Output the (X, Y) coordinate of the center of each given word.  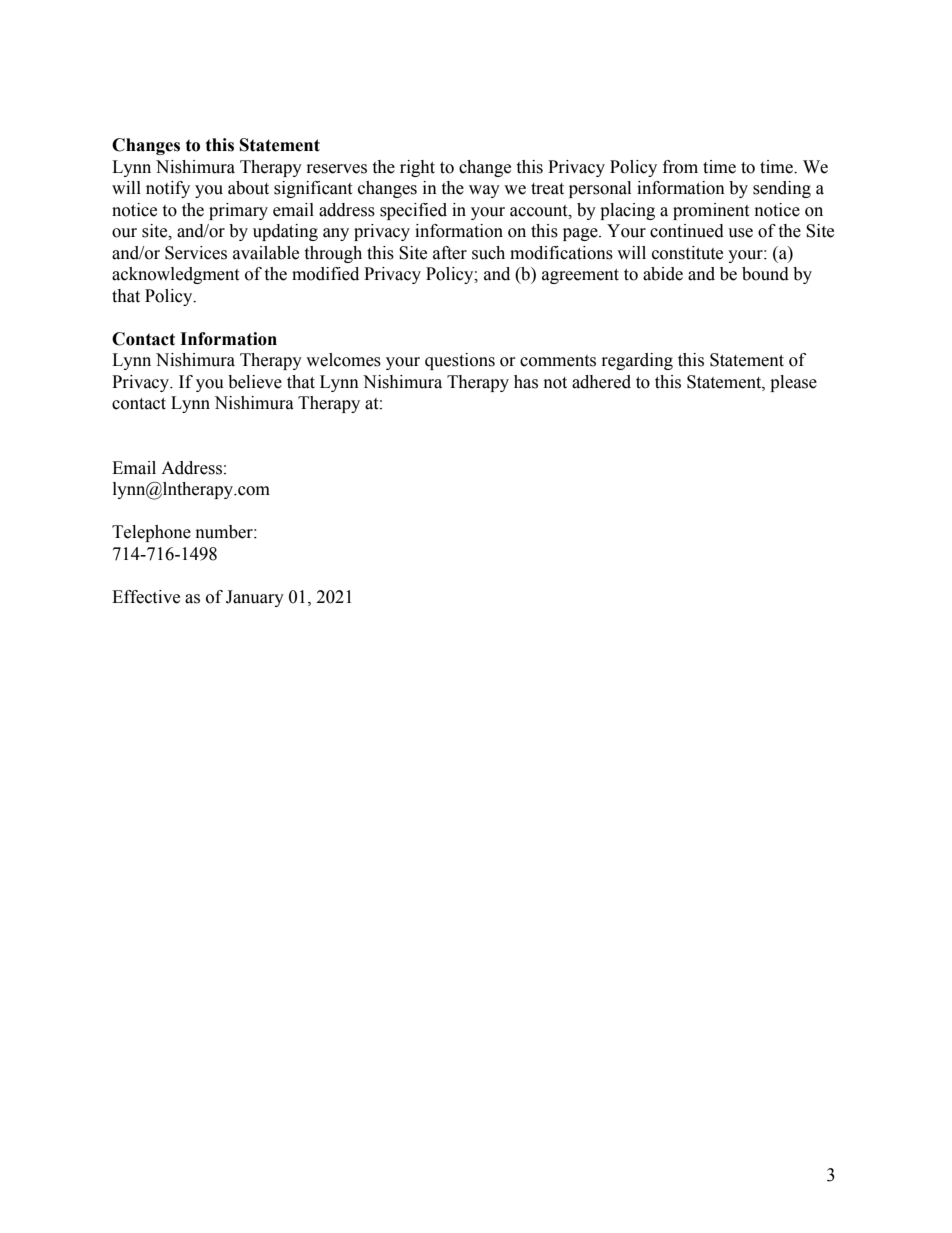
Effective (146, 597)
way (484, 191)
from (680, 167)
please (793, 383)
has (526, 382)
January (255, 598)
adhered (601, 382)
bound (765, 274)
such (488, 253)
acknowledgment (175, 275)
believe (255, 382)
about (248, 188)
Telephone (151, 533)
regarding (637, 361)
